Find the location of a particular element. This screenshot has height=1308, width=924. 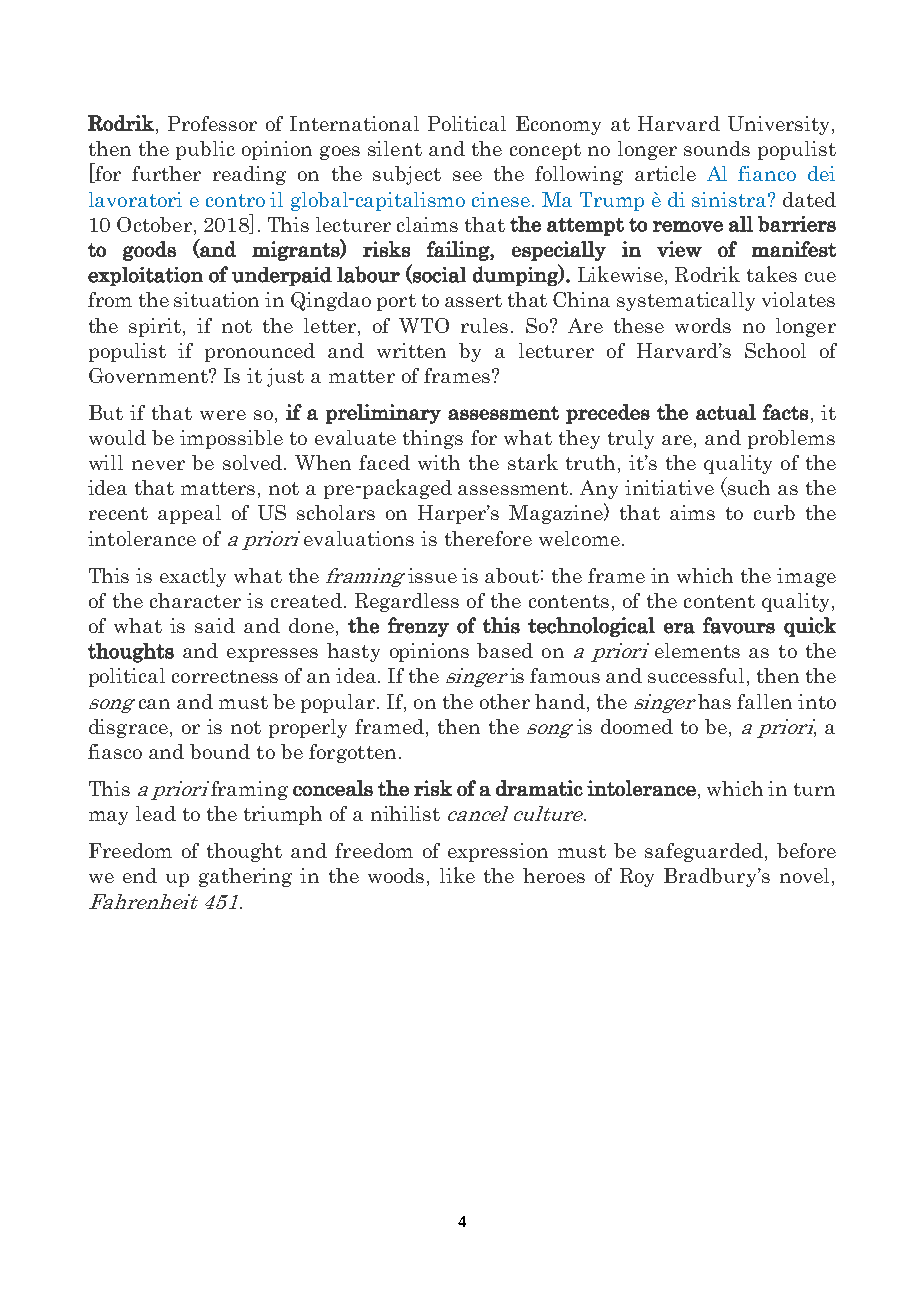

with is located at coordinates (439, 462).
